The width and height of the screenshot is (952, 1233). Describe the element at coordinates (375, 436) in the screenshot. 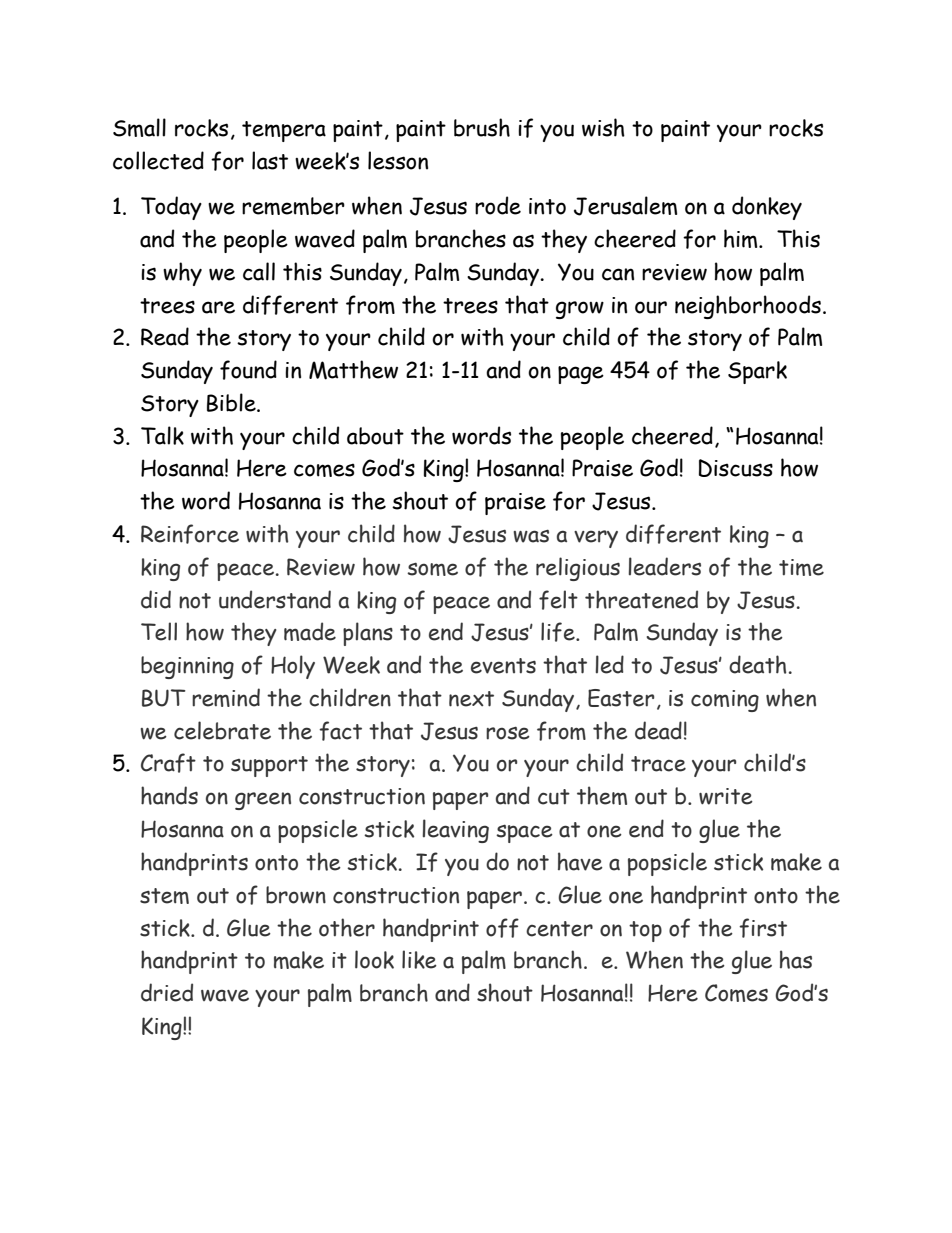

I see `about` at that location.
